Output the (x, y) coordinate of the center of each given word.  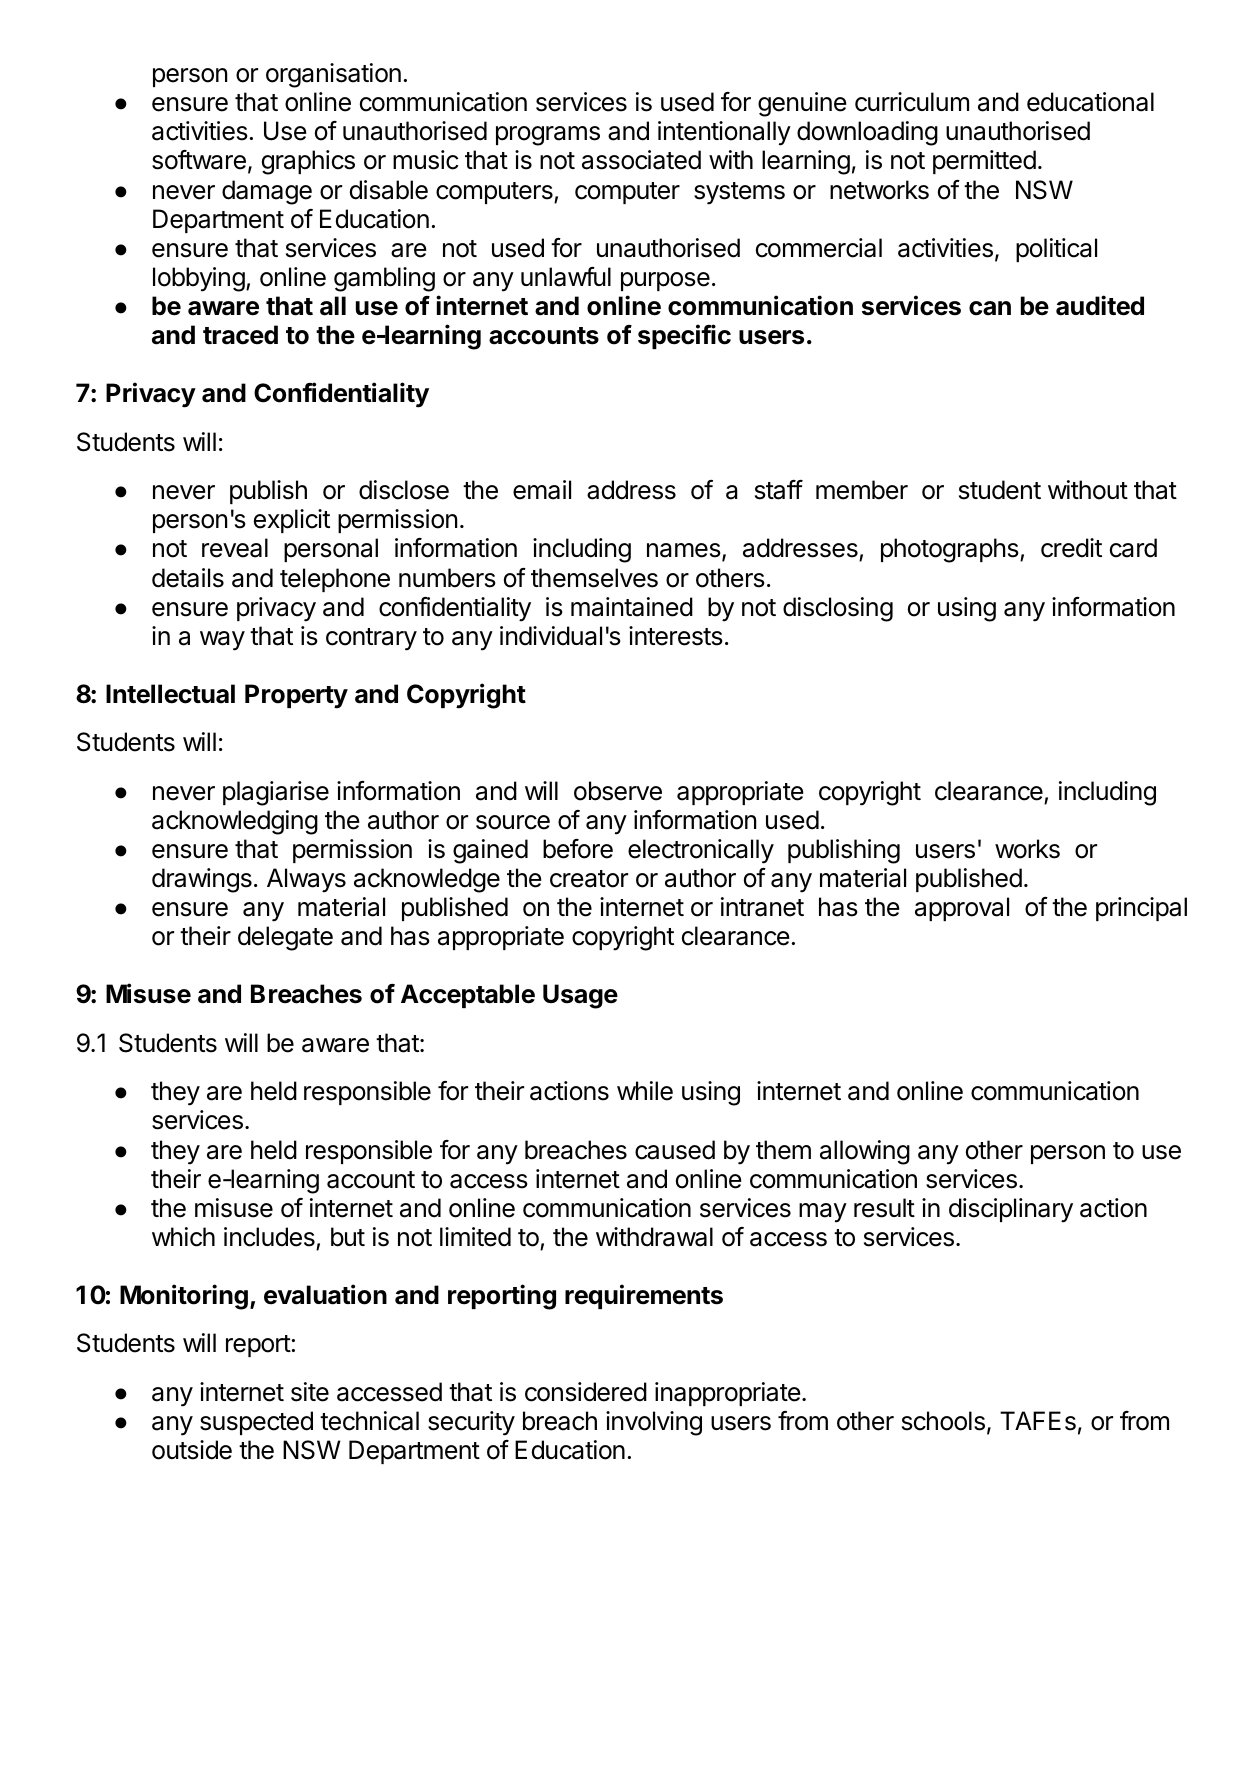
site (310, 1392)
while (645, 1091)
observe (618, 791)
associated (641, 160)
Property (296, 696)
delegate (285, 938)
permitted (984, 162)
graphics (308, 162)
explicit (292, 521)
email (542, 490)
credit (1071, 548)
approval (962, 909)
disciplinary (1011, 1210)
